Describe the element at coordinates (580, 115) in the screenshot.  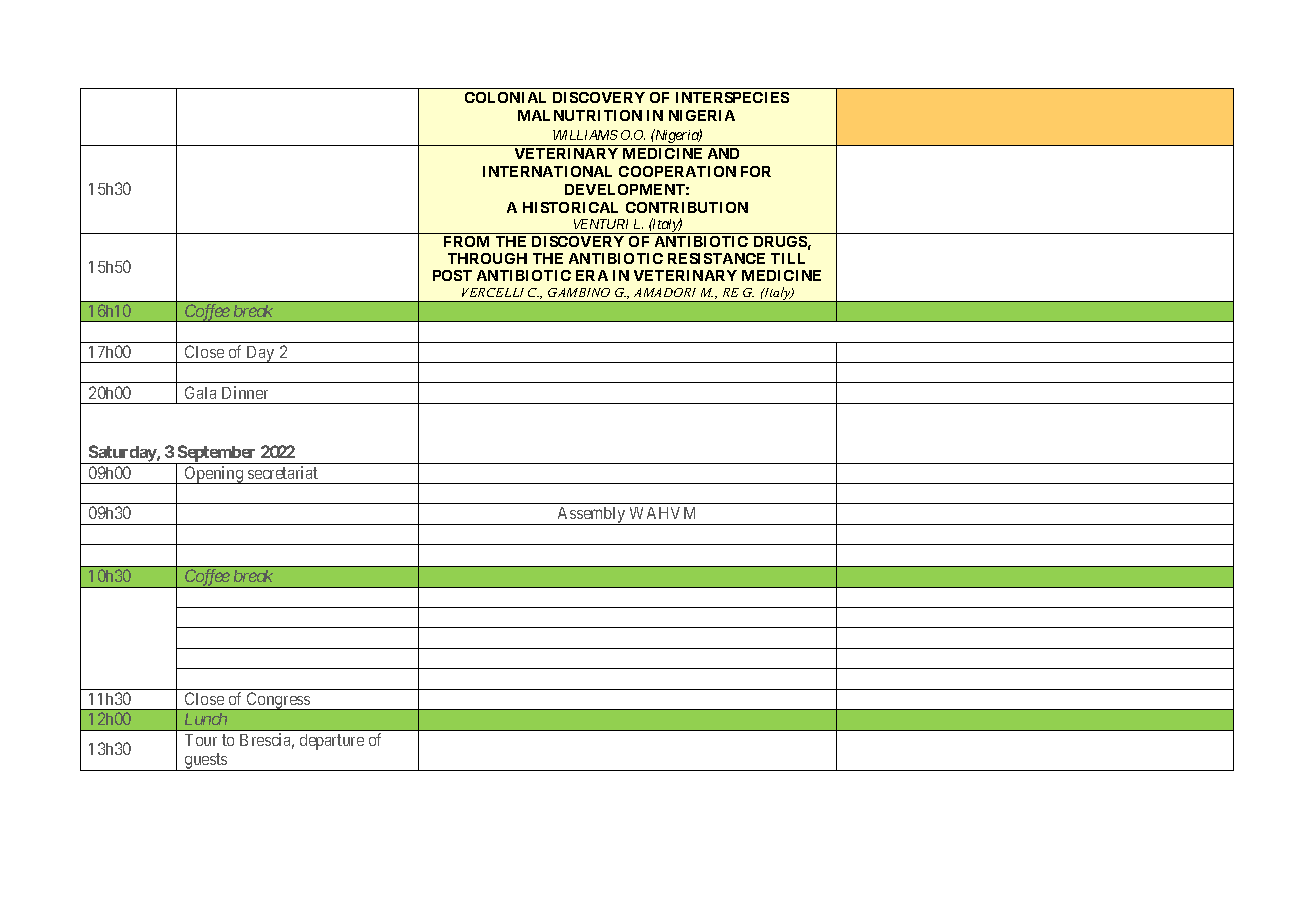
I see `MALNUTRITION` at that location.
